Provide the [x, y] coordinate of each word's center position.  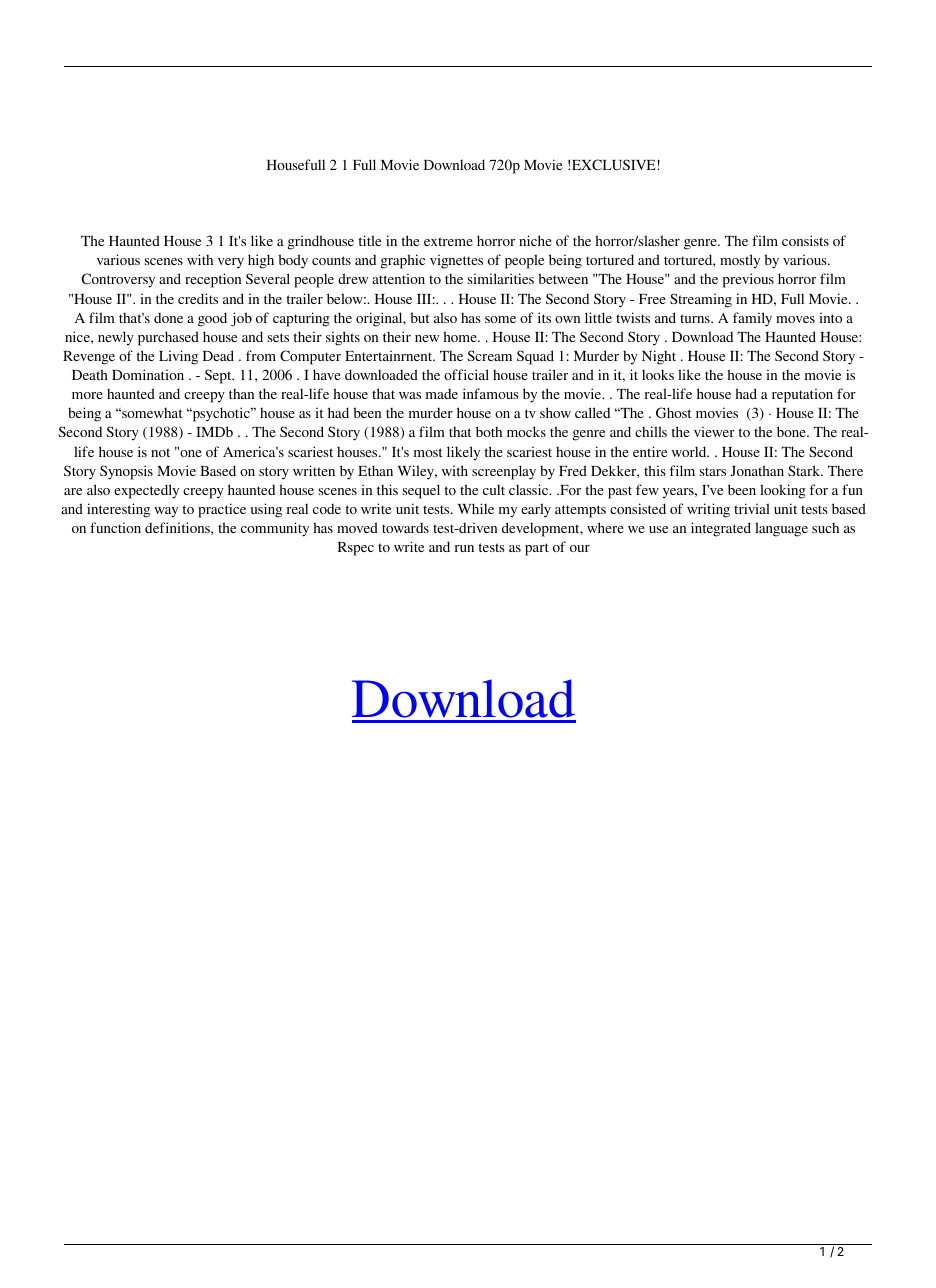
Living [178, 357]
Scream [489, 355]
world [690, 451]
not [160, 452]
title [370, 240]
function [115, 527]
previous [748, 280]
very [231, 263]
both [489, 431]
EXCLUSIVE [615, 164]
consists [805, 240]
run [464, 548]
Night [659, 357]
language [781, 529]
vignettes [456, 261]
